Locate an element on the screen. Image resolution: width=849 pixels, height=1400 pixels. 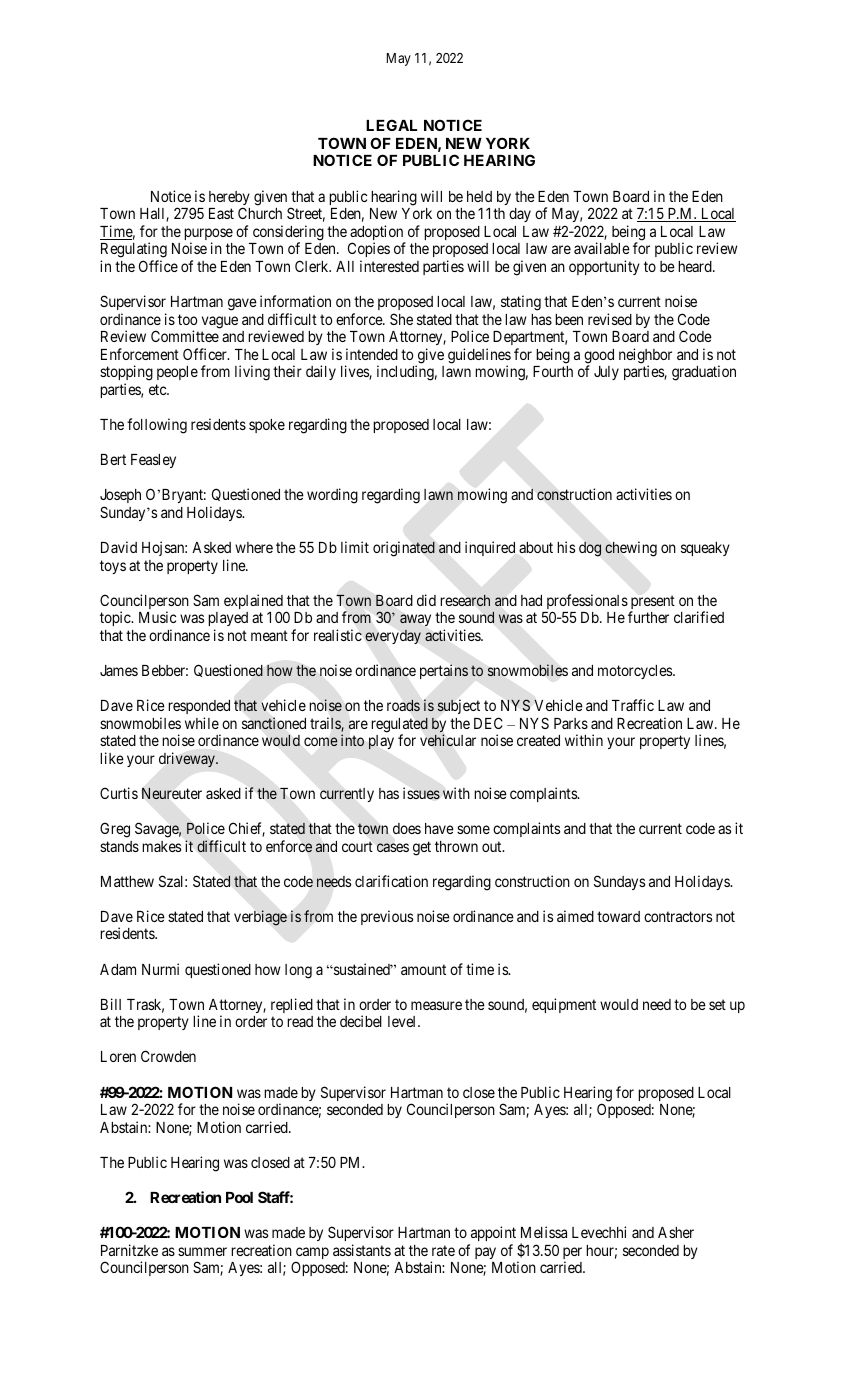
intended is located at coordinates (372, 354).
